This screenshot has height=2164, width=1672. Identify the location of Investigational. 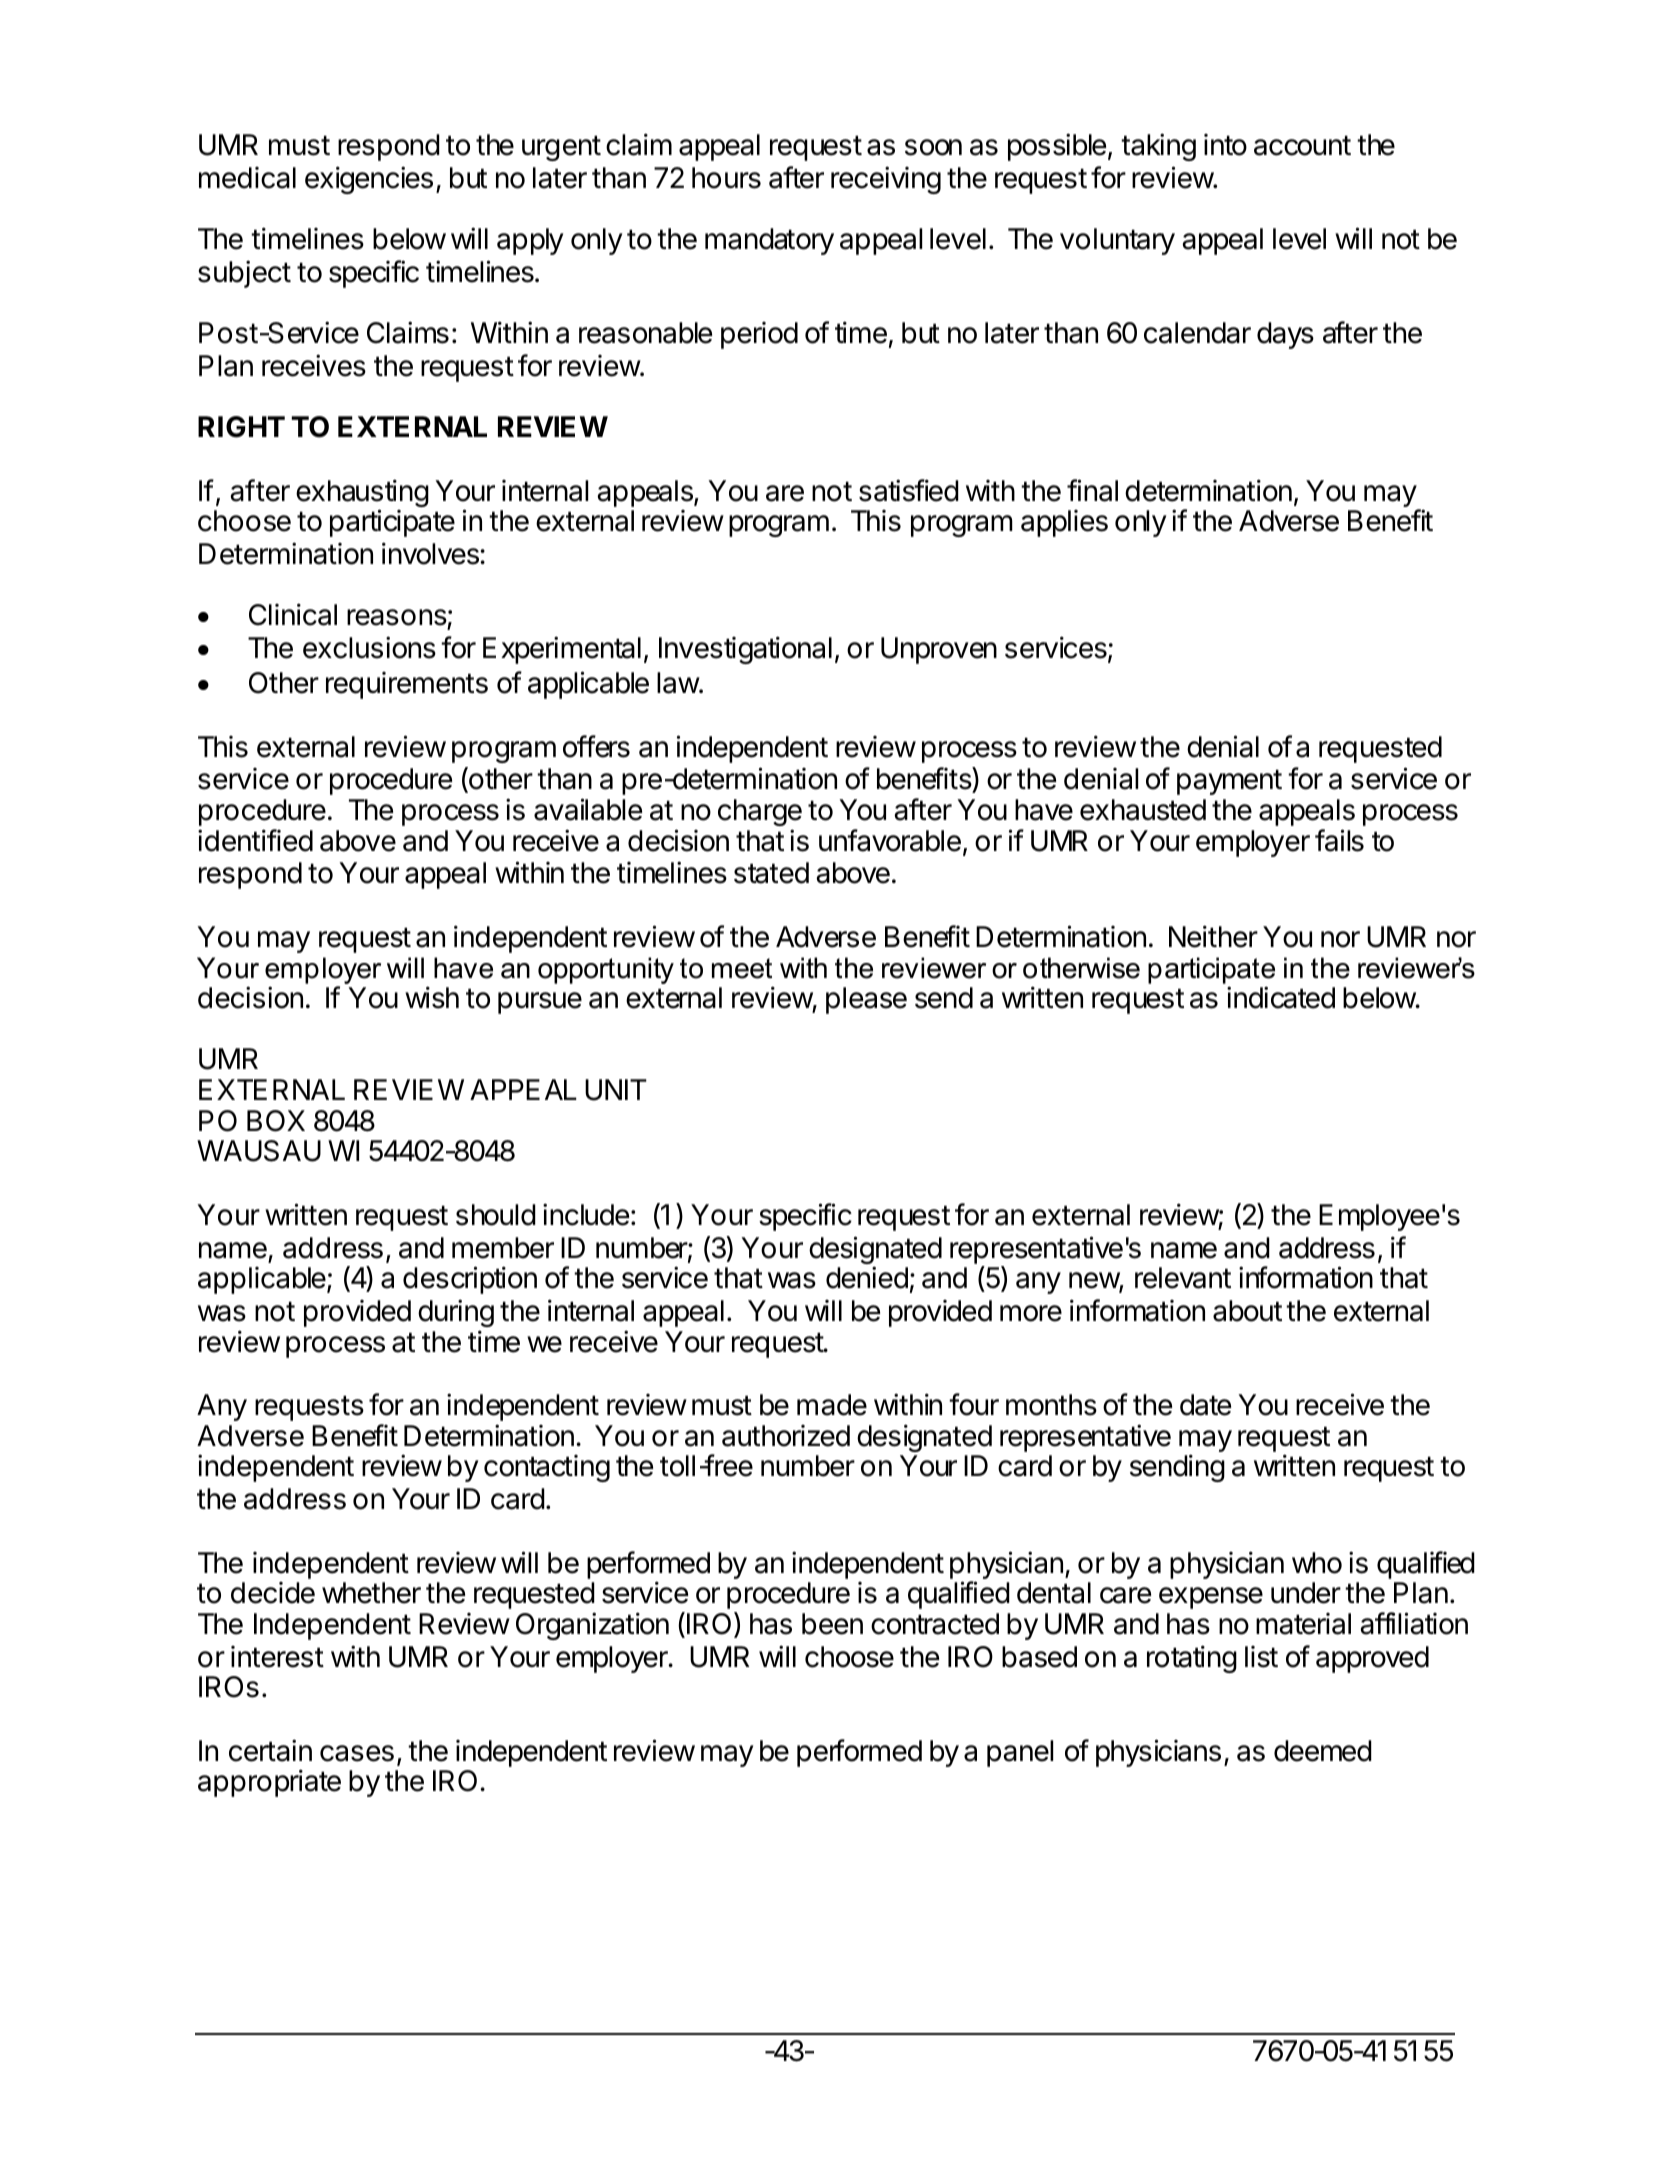
(745, 650).
